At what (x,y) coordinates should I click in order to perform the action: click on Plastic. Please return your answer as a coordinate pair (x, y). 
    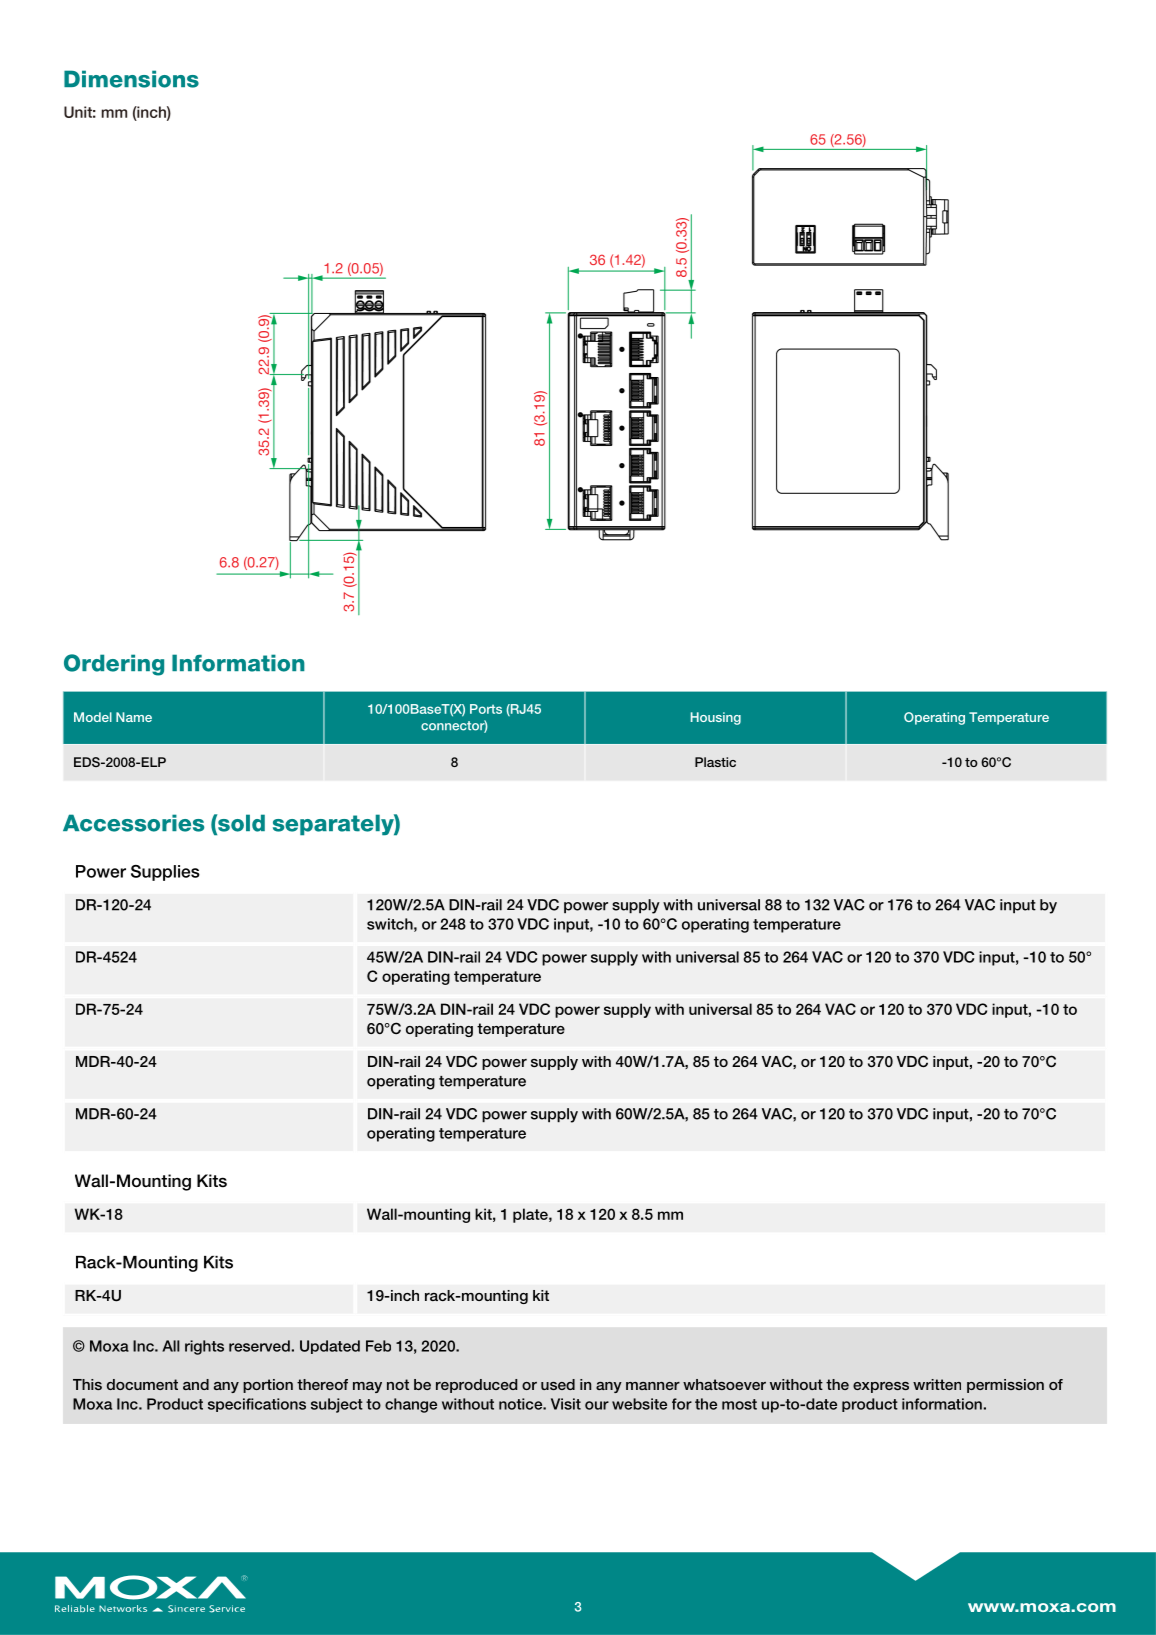
    Looking at the image, I should click on (715, 762).
